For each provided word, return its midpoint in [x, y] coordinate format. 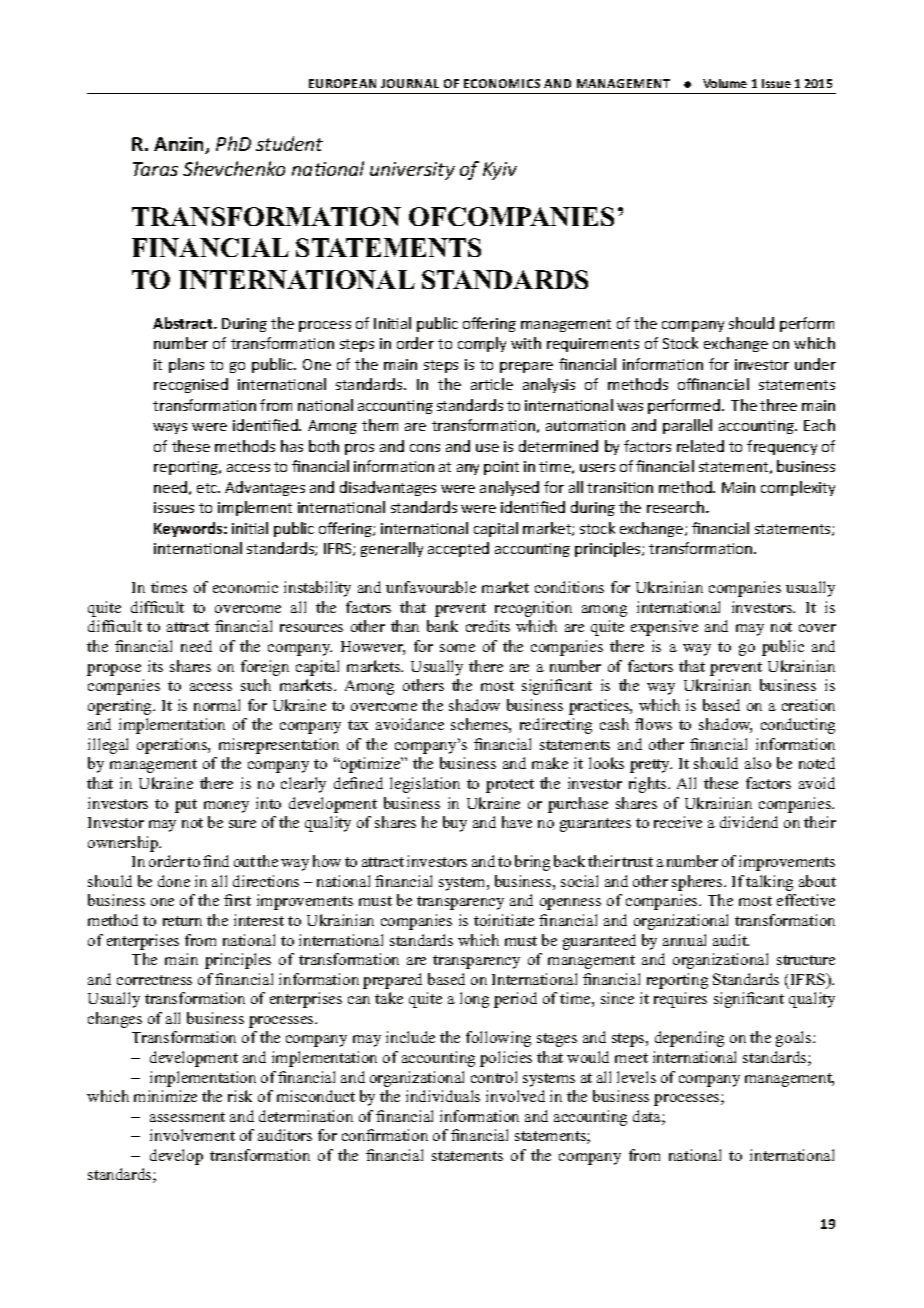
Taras [155, 169]
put [186, 806]
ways [170, 428]
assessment [187, 1117]
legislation [425, 785]
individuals [443, 1096]
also [758, 763]
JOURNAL [410, 83]
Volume [725, 83]
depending [689, 1039]
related [700, 446]
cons [425, 448]
